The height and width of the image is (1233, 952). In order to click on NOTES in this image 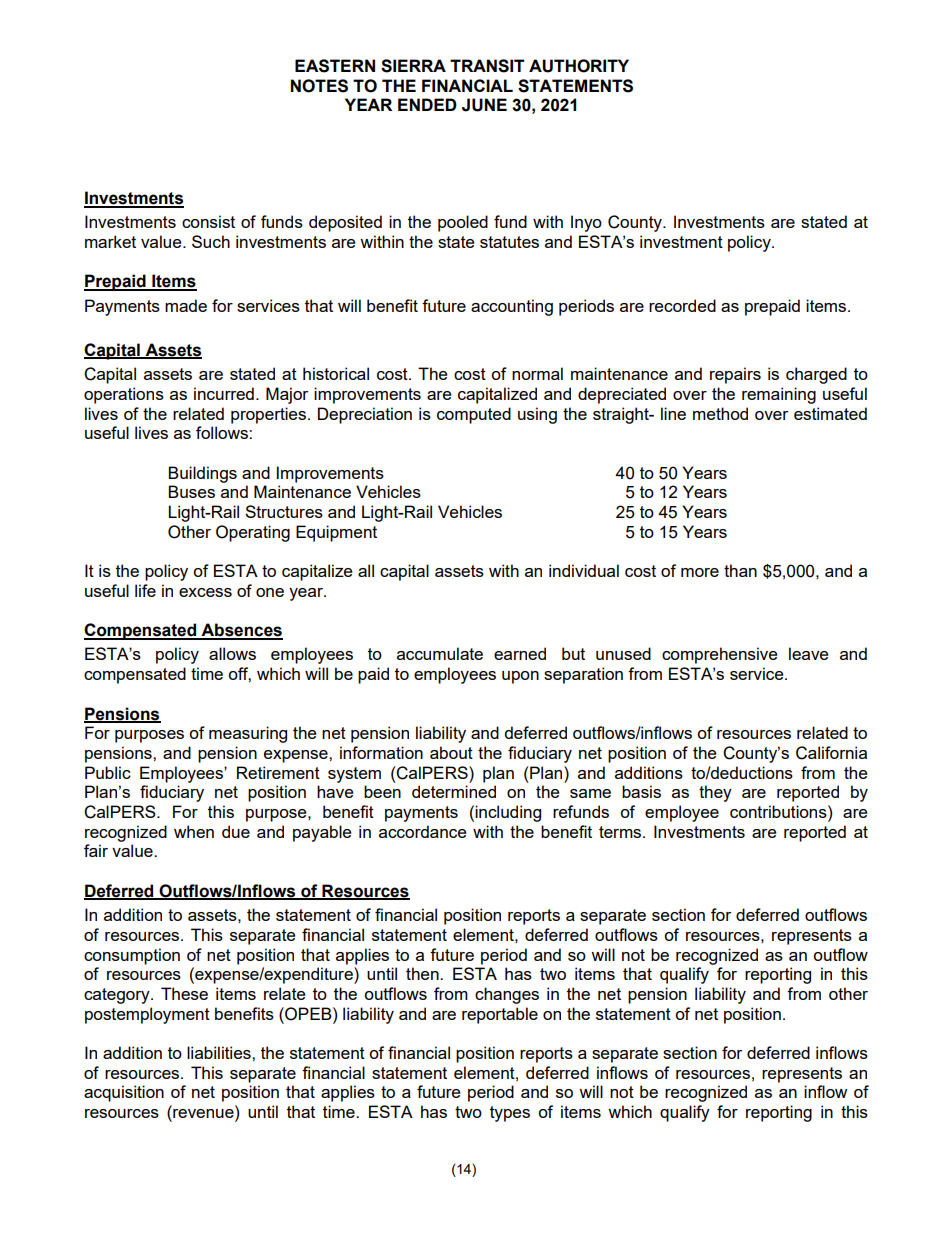, I will do `click(319, 86)`.
